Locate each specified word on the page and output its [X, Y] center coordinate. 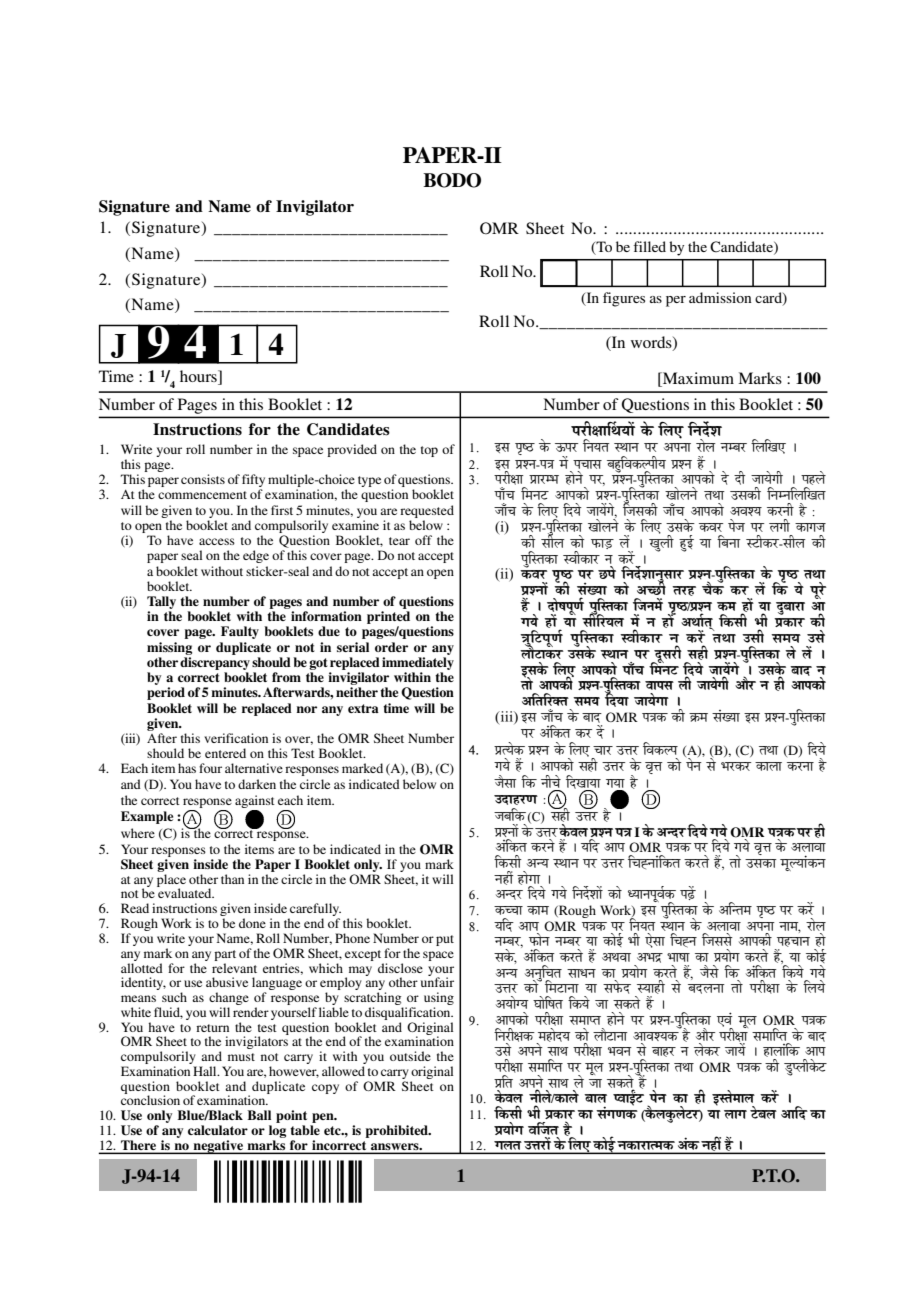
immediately [418, 663]
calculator [218, 1130]
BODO [452, 180]
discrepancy [215, 663]
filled [649, 246]
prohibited [397, 1131]
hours [199, 377]
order [391, 647]
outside [410, 1056]
